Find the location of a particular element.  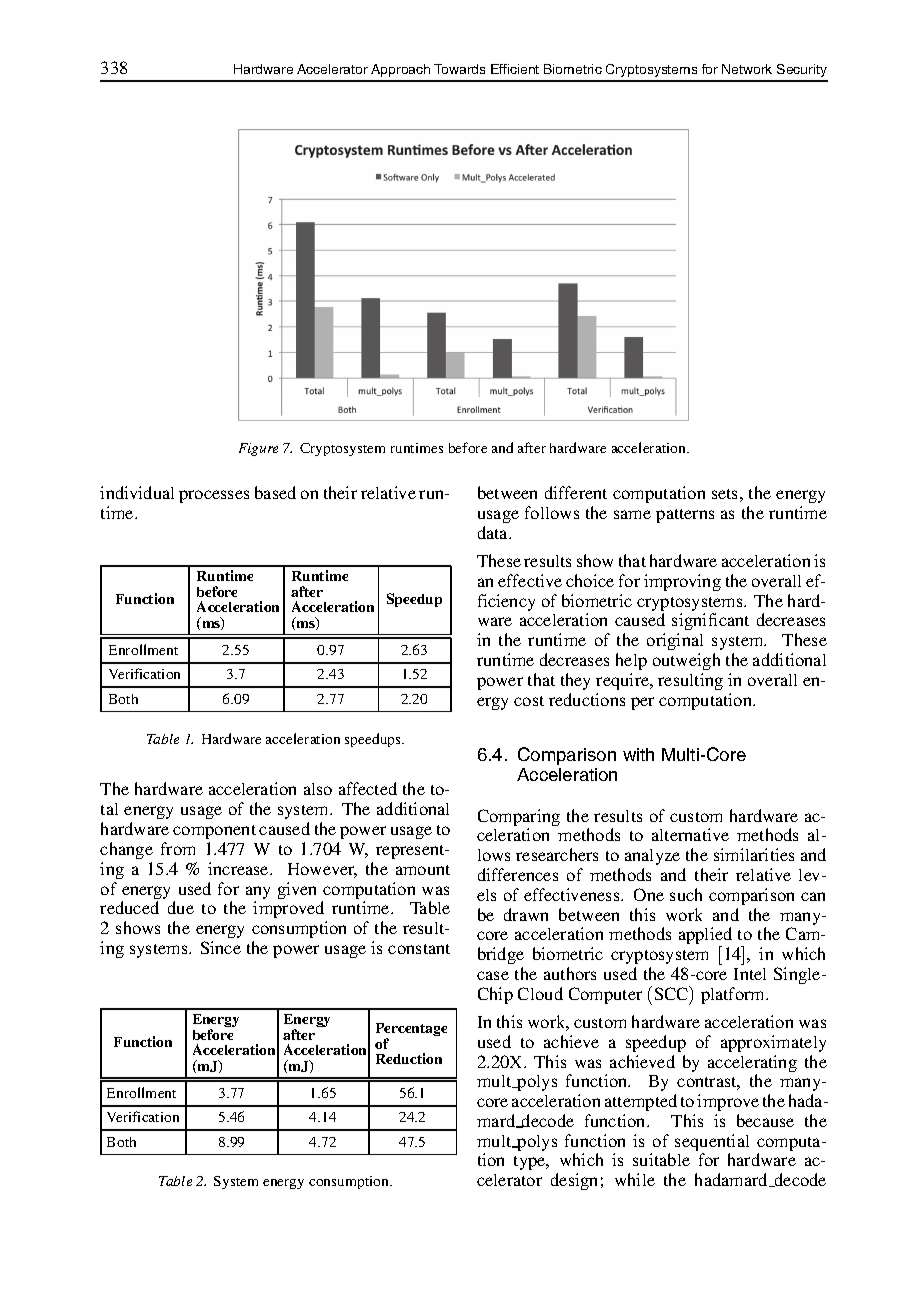

they is located at coordinates (575, 681).
